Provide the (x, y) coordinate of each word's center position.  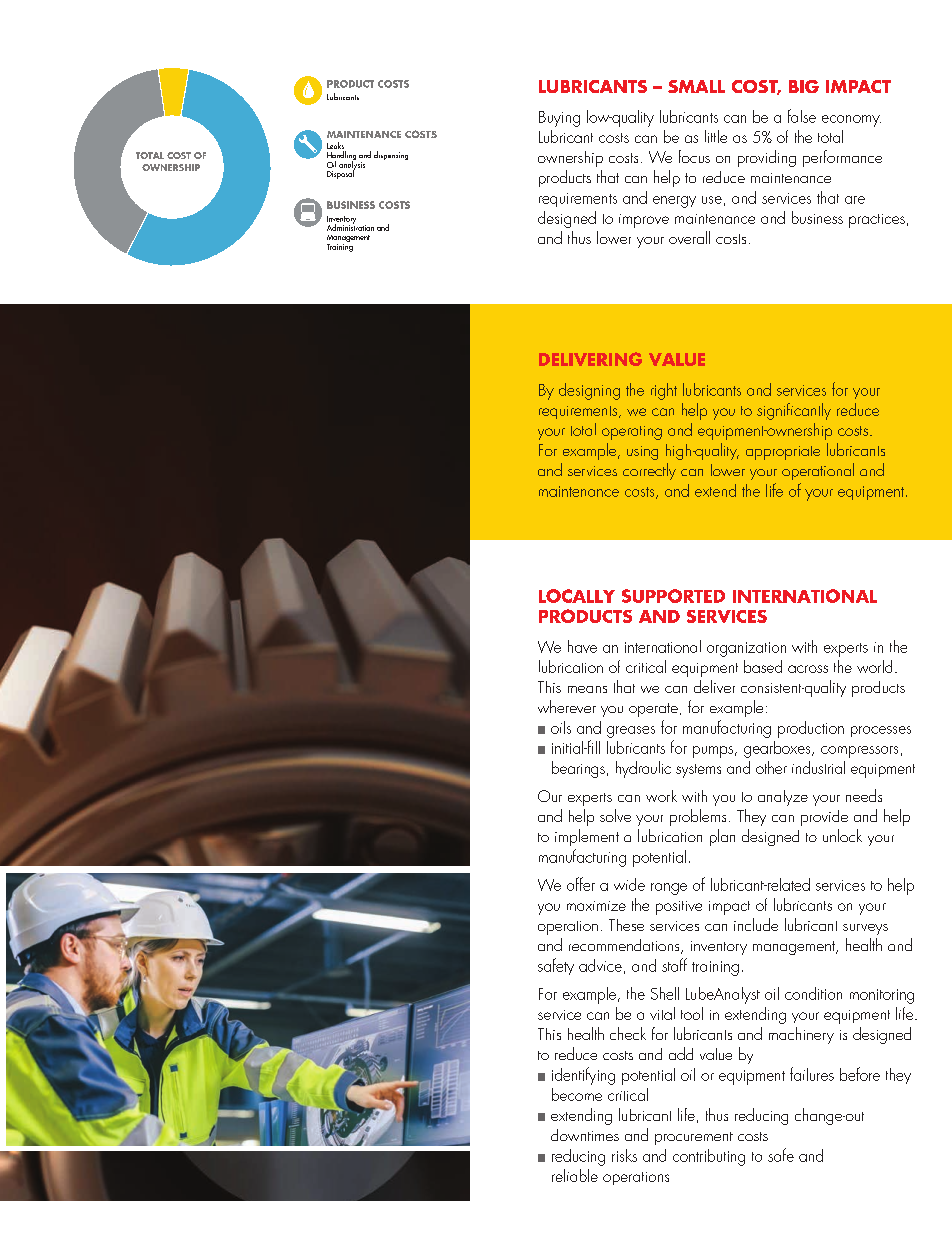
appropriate (783, 453)
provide (824, 818)
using (642, 453)
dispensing (391, 155)
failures (812, 1074)
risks (624, 1155)
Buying (559, 119)
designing (589, 391)
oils (561, 727)
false (802, 116)
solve (615, 815)
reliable (575, 1175)
